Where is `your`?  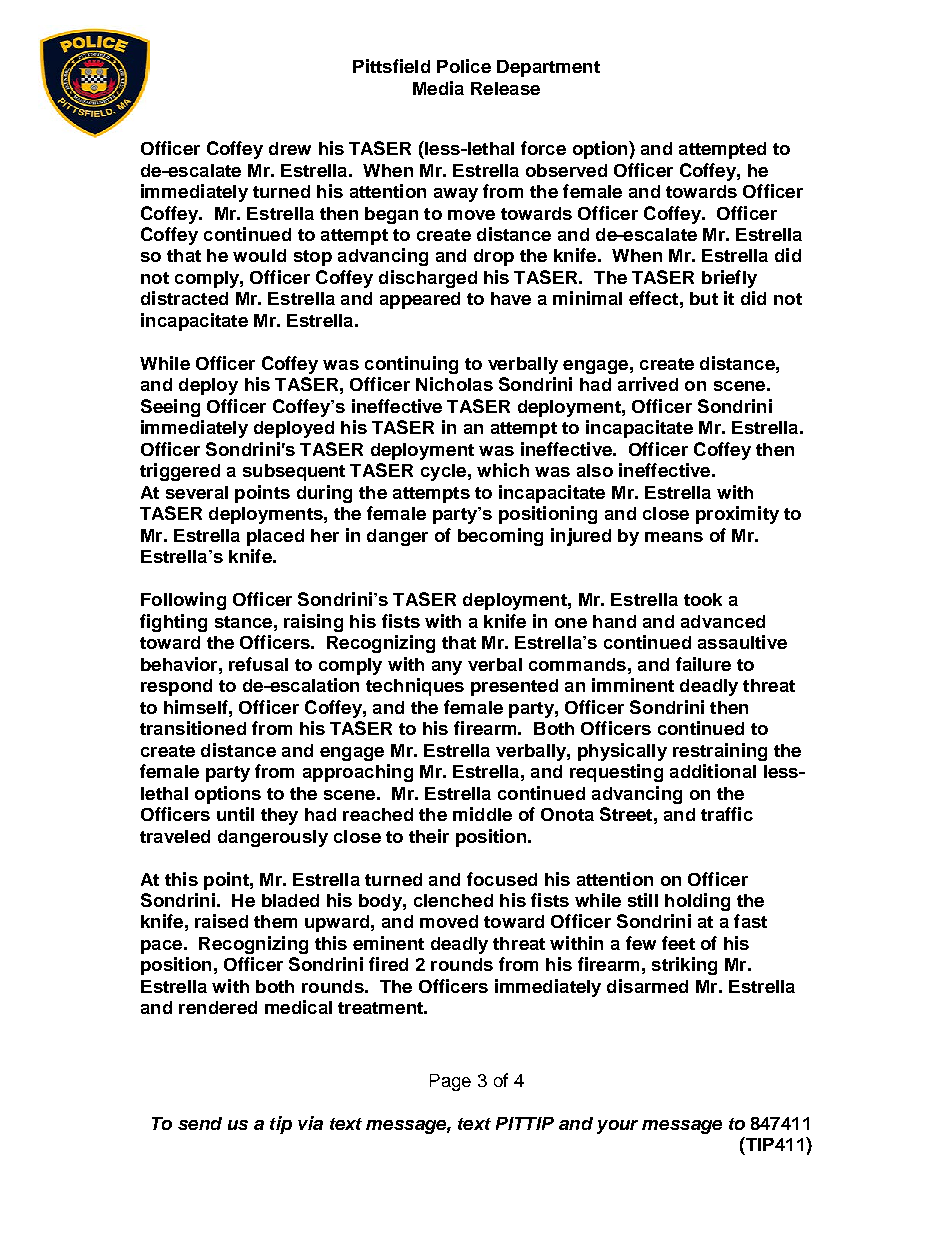 your is located at coordinates (617, 1127).
